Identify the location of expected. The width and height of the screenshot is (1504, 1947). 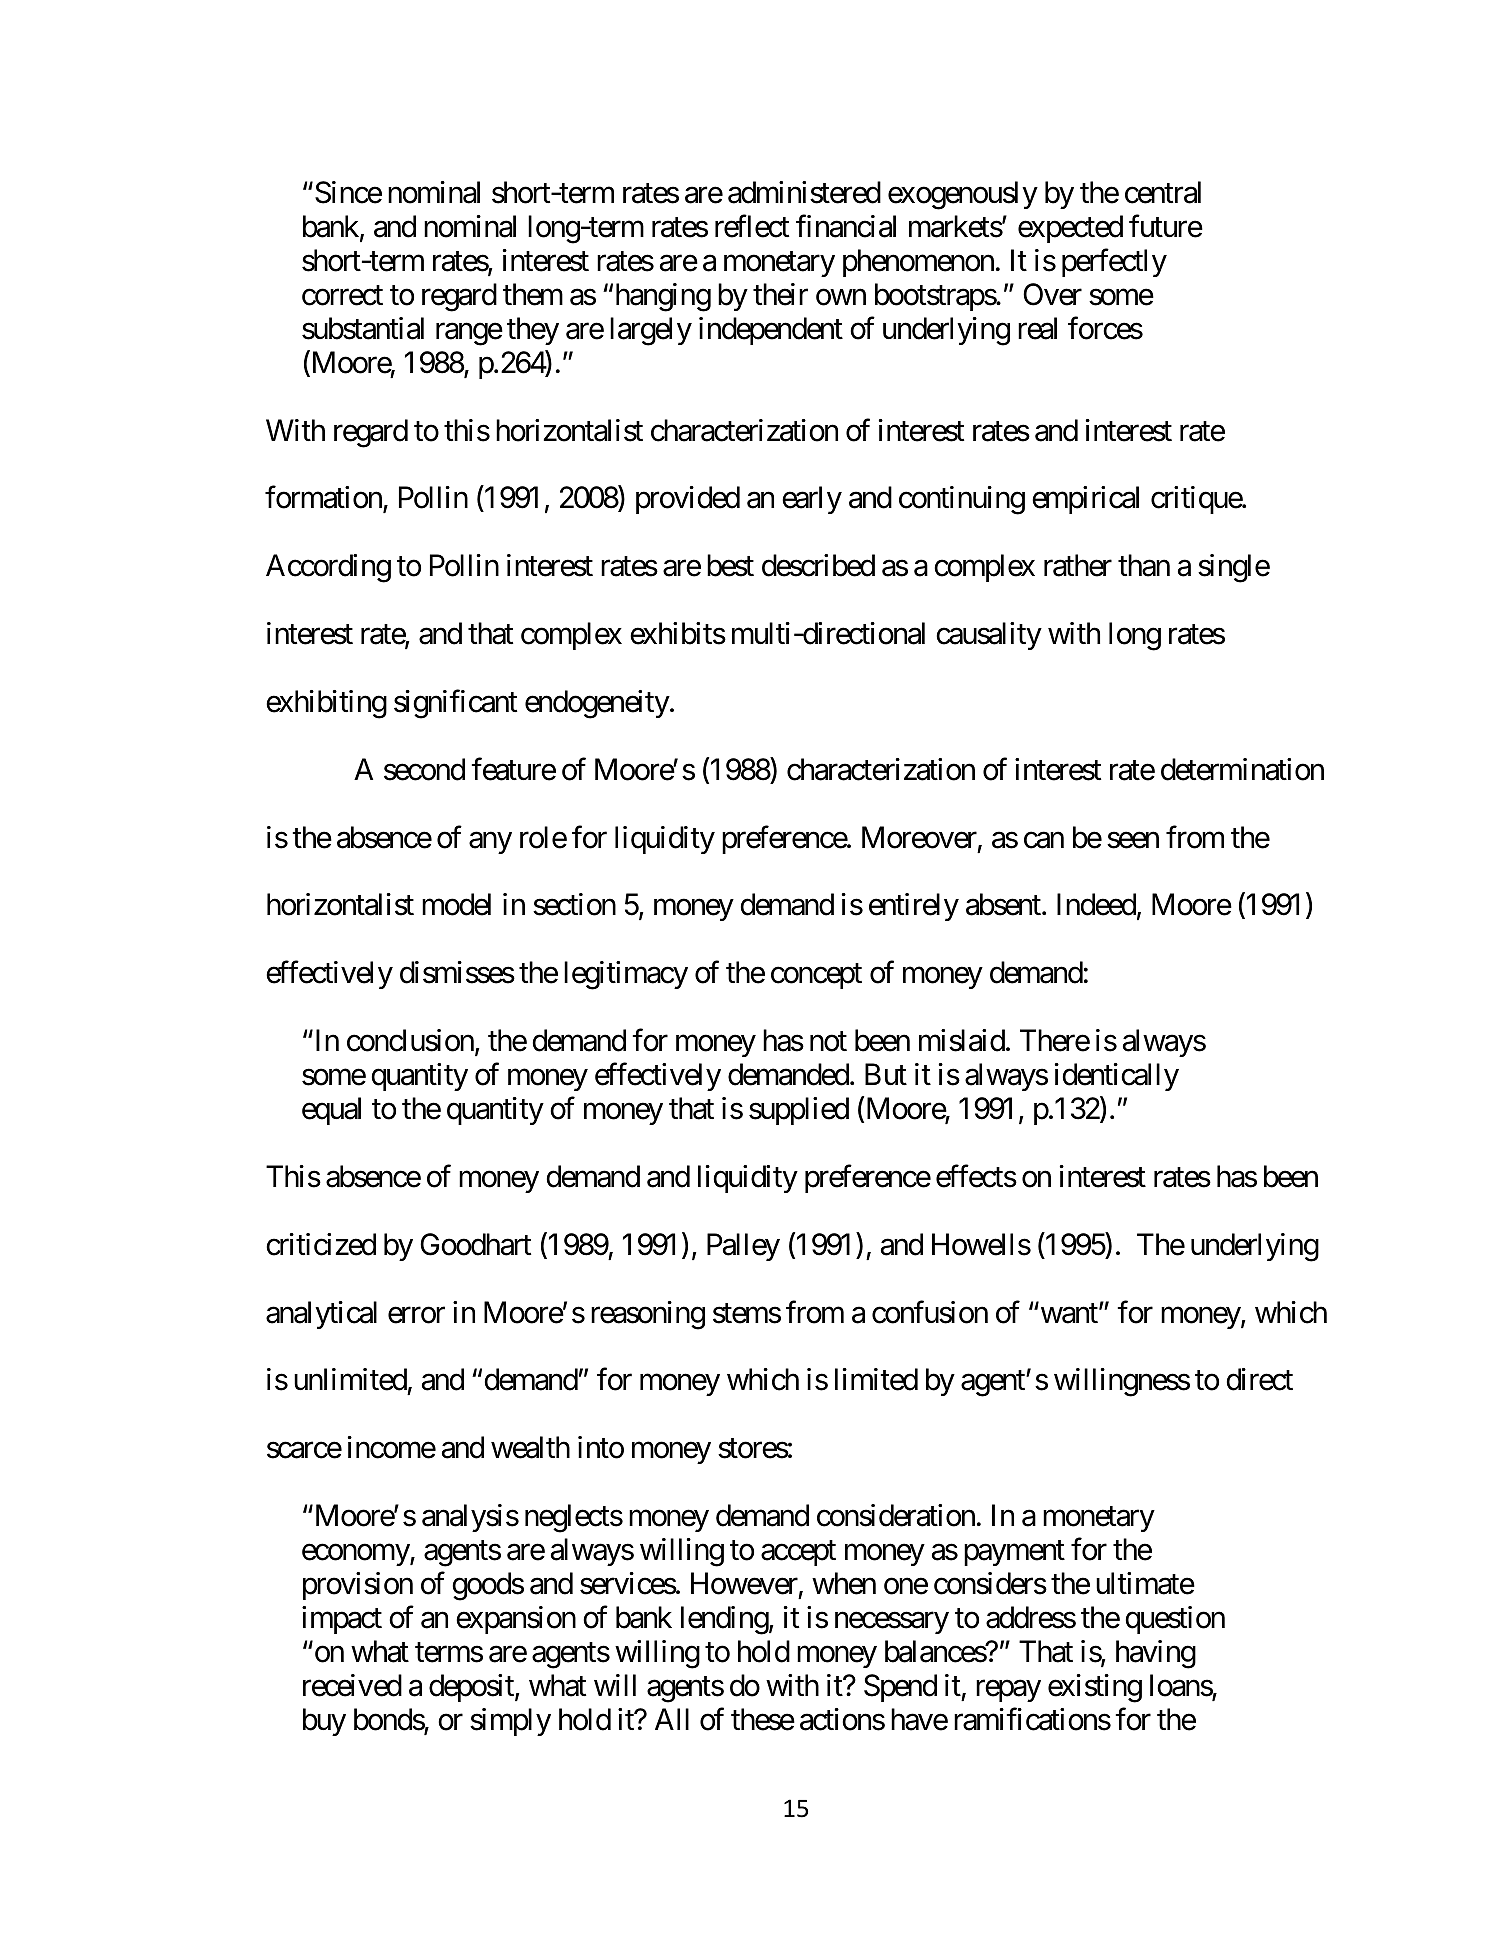
(1070, 229).
